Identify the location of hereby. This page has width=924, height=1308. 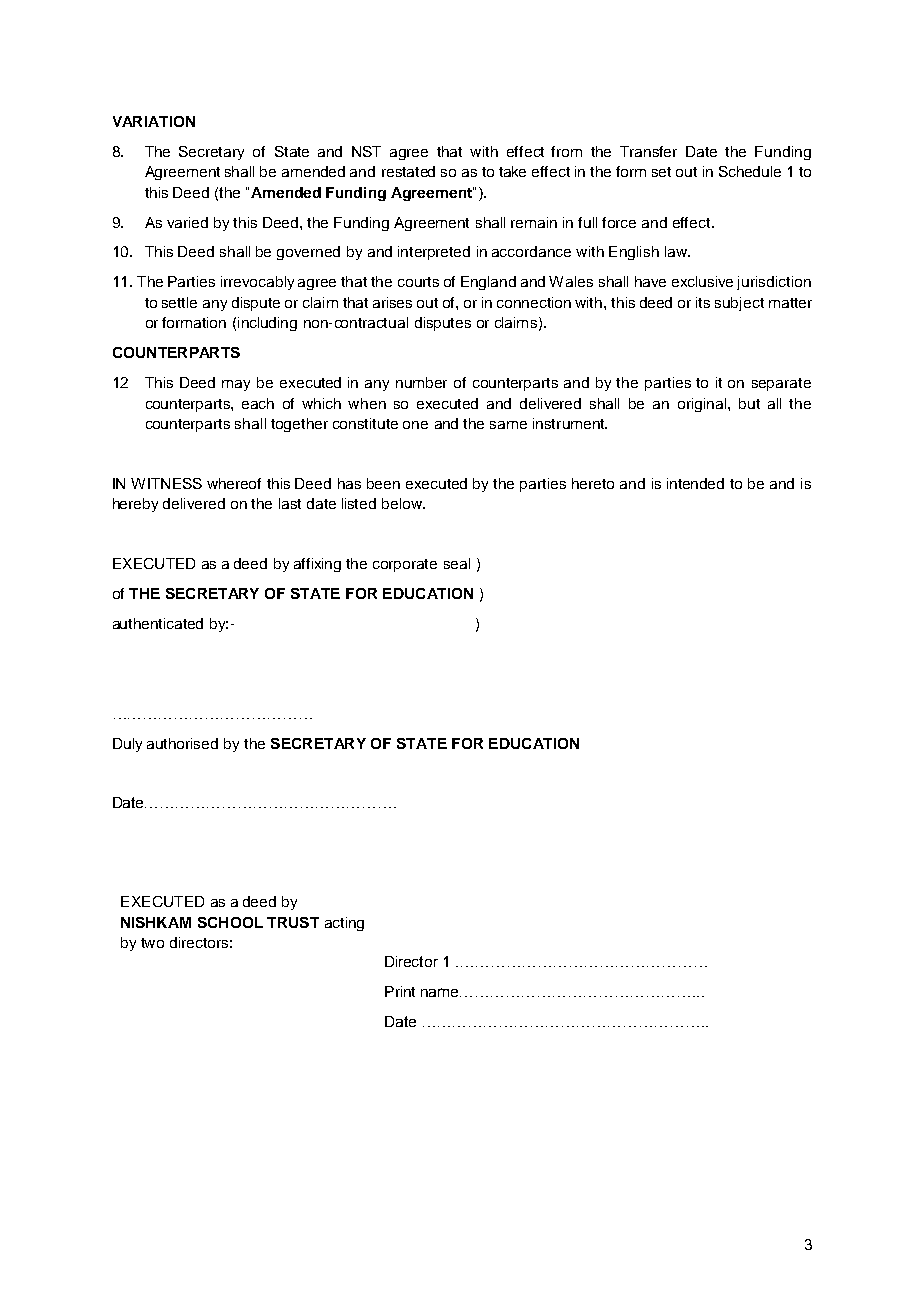
(135, 505).
